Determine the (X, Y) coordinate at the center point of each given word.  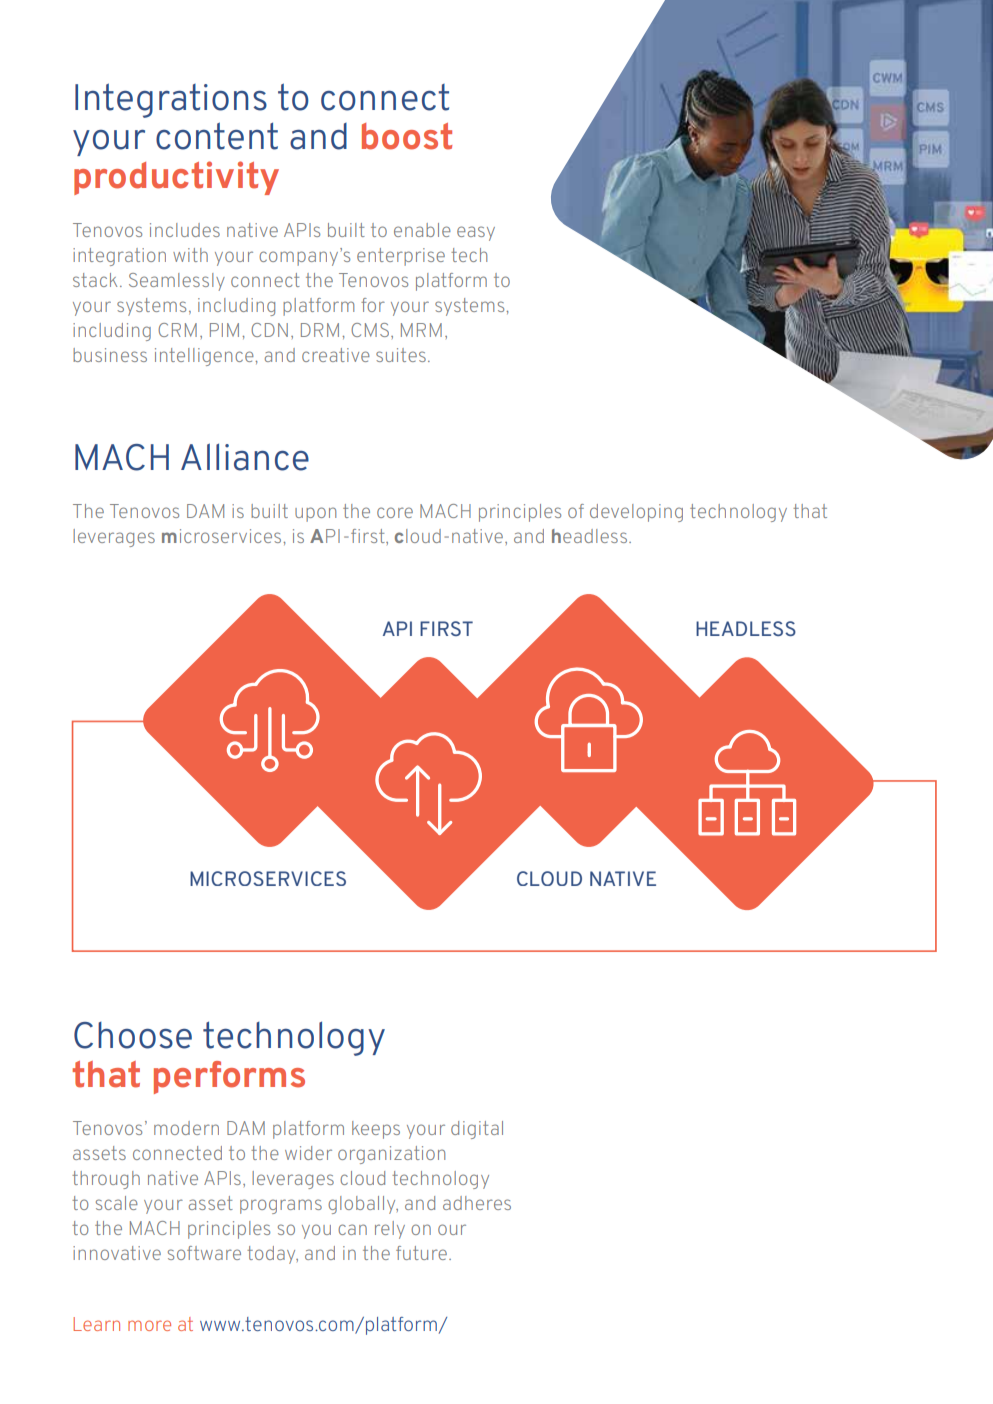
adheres (477, 1203)
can (352, 1229)
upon (315, 514)
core (395, 512)
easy (476, 233)
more (149, 1325)
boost (407, 136)
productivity (176, 178)
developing (636, 513)
